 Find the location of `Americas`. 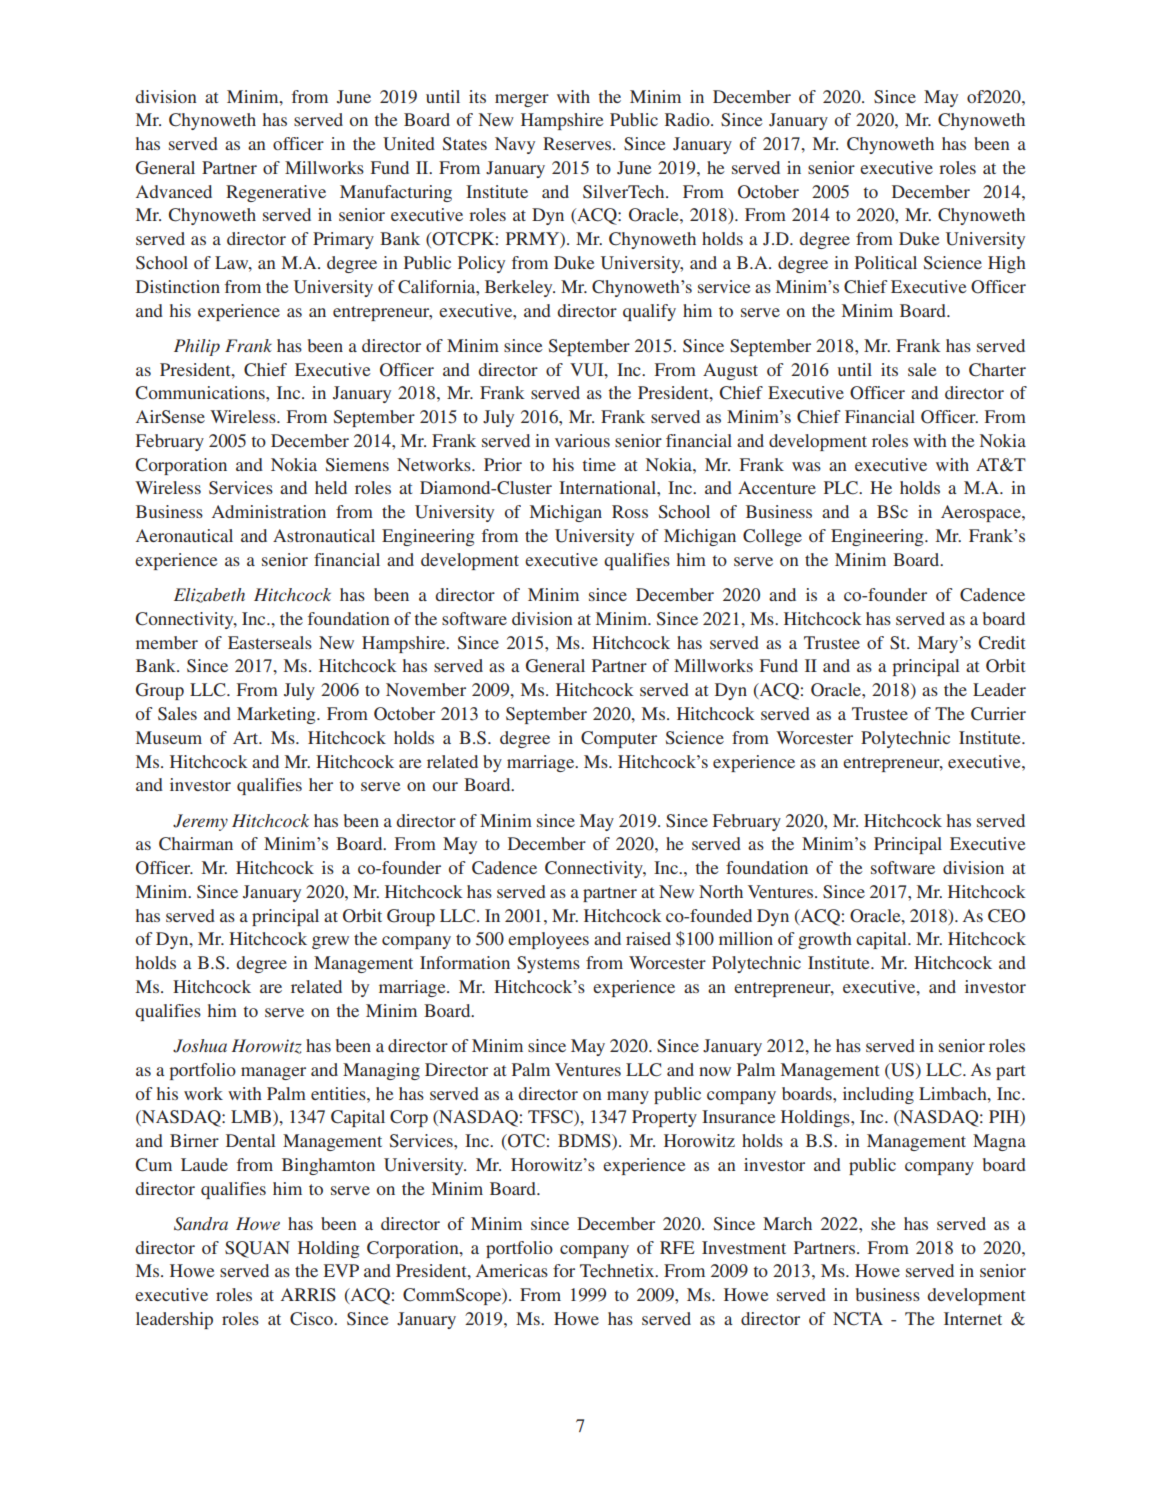

Americas is located at coordinates (512, 1270).
